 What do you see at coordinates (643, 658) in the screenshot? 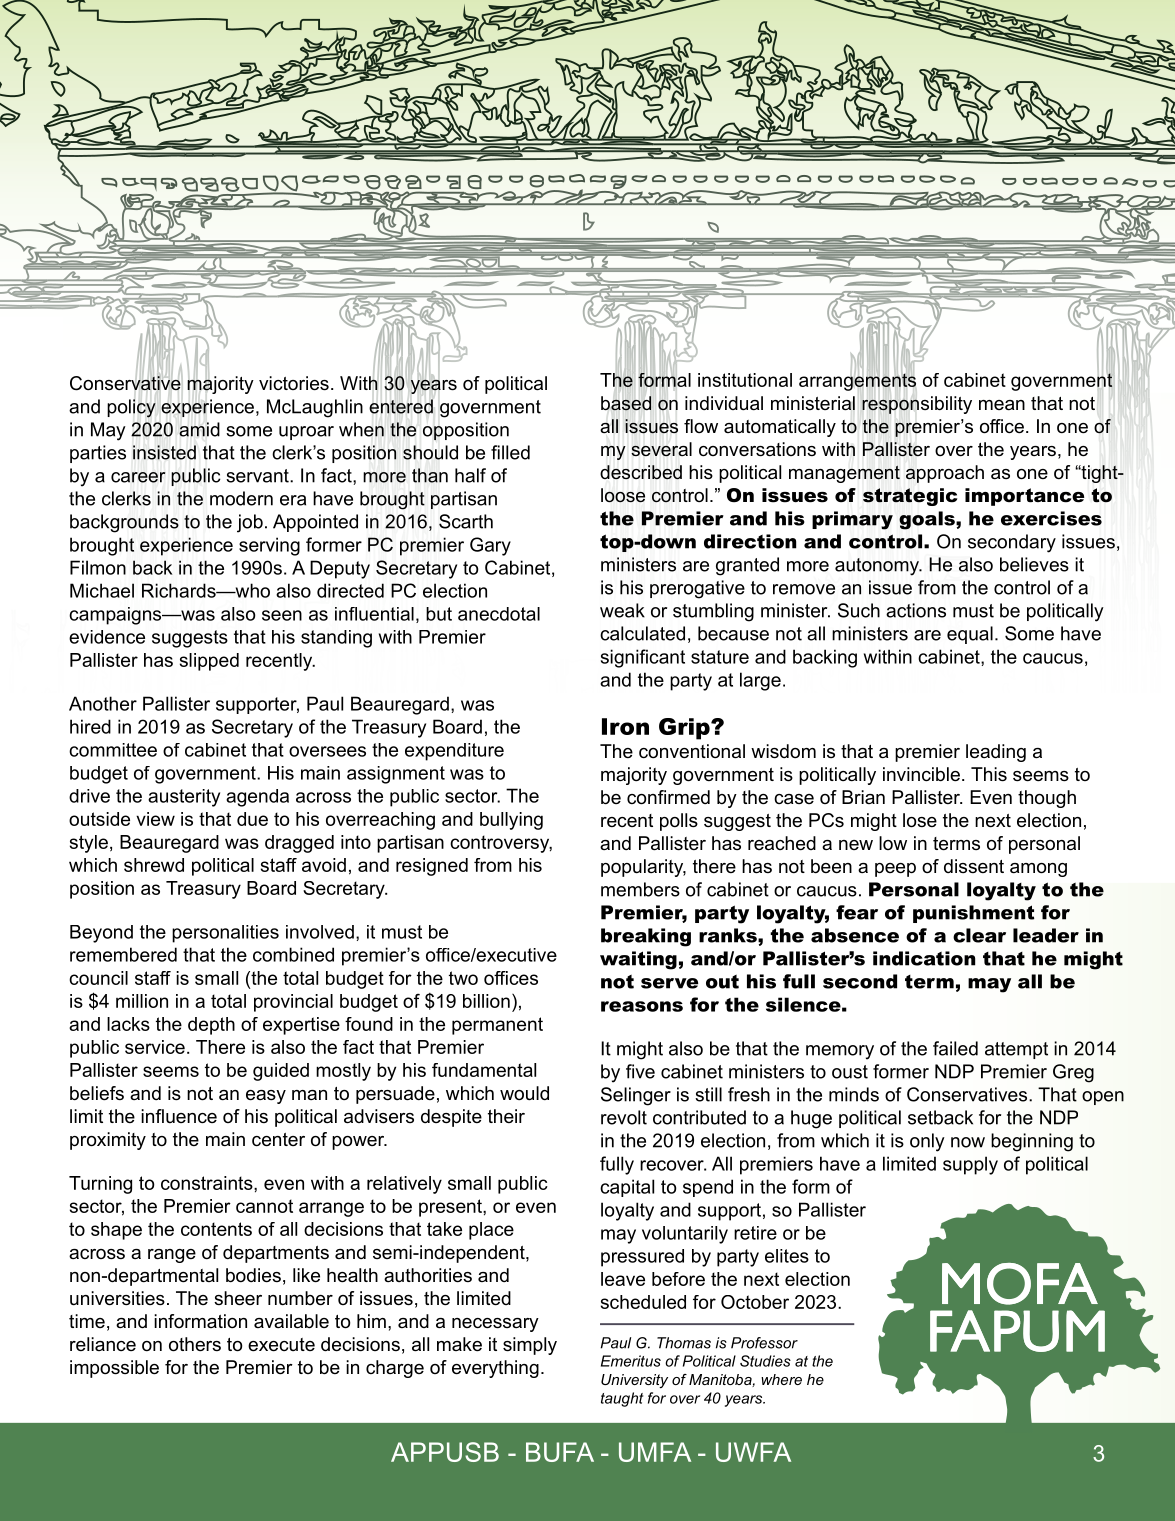
I see `significant` at bounding box center [643, 658].
